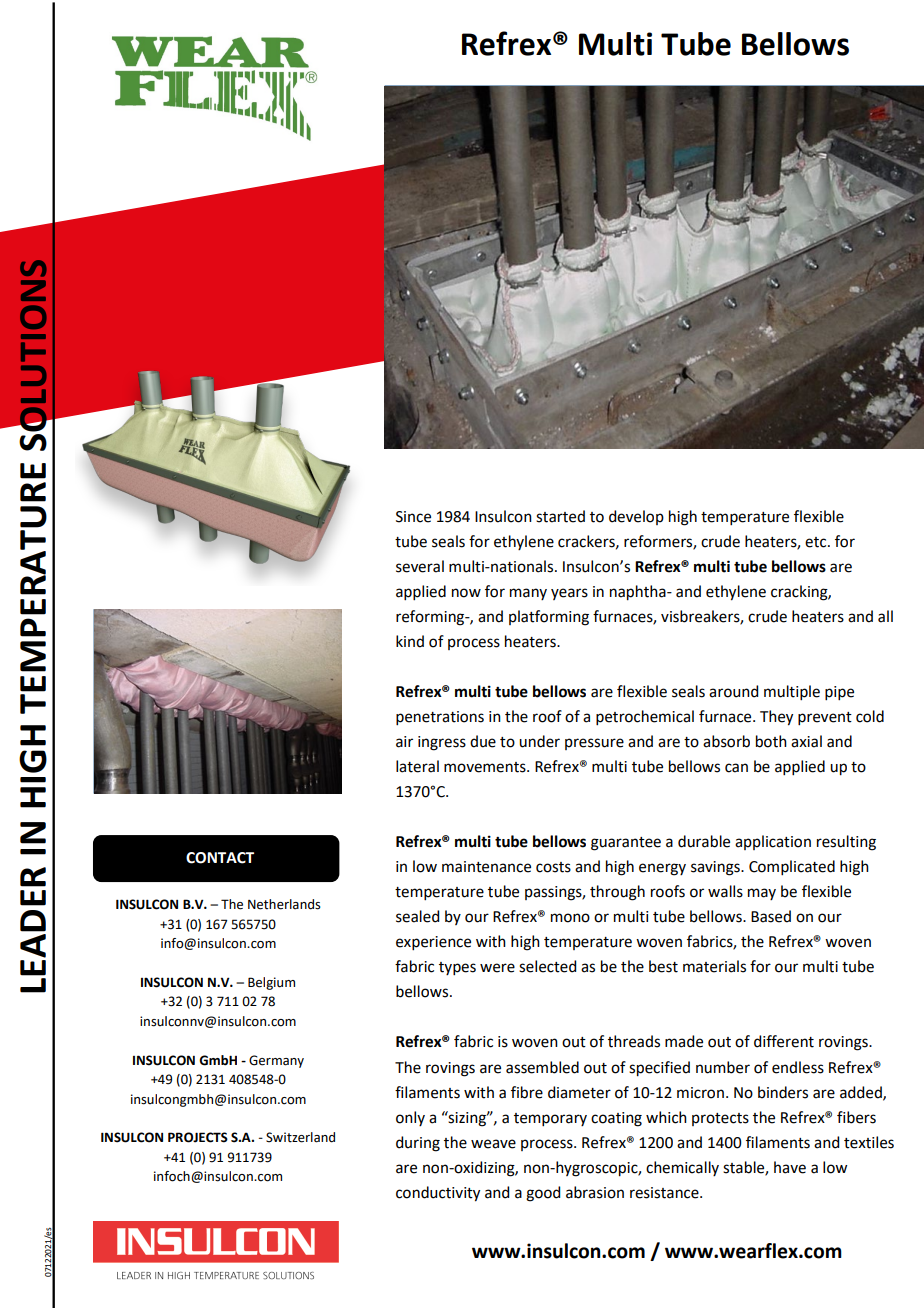 The height and width of the screenshot is (1308, 924). Describe the element at coordinates (817, 542) in the screenshot. I see `etc` at that location.
